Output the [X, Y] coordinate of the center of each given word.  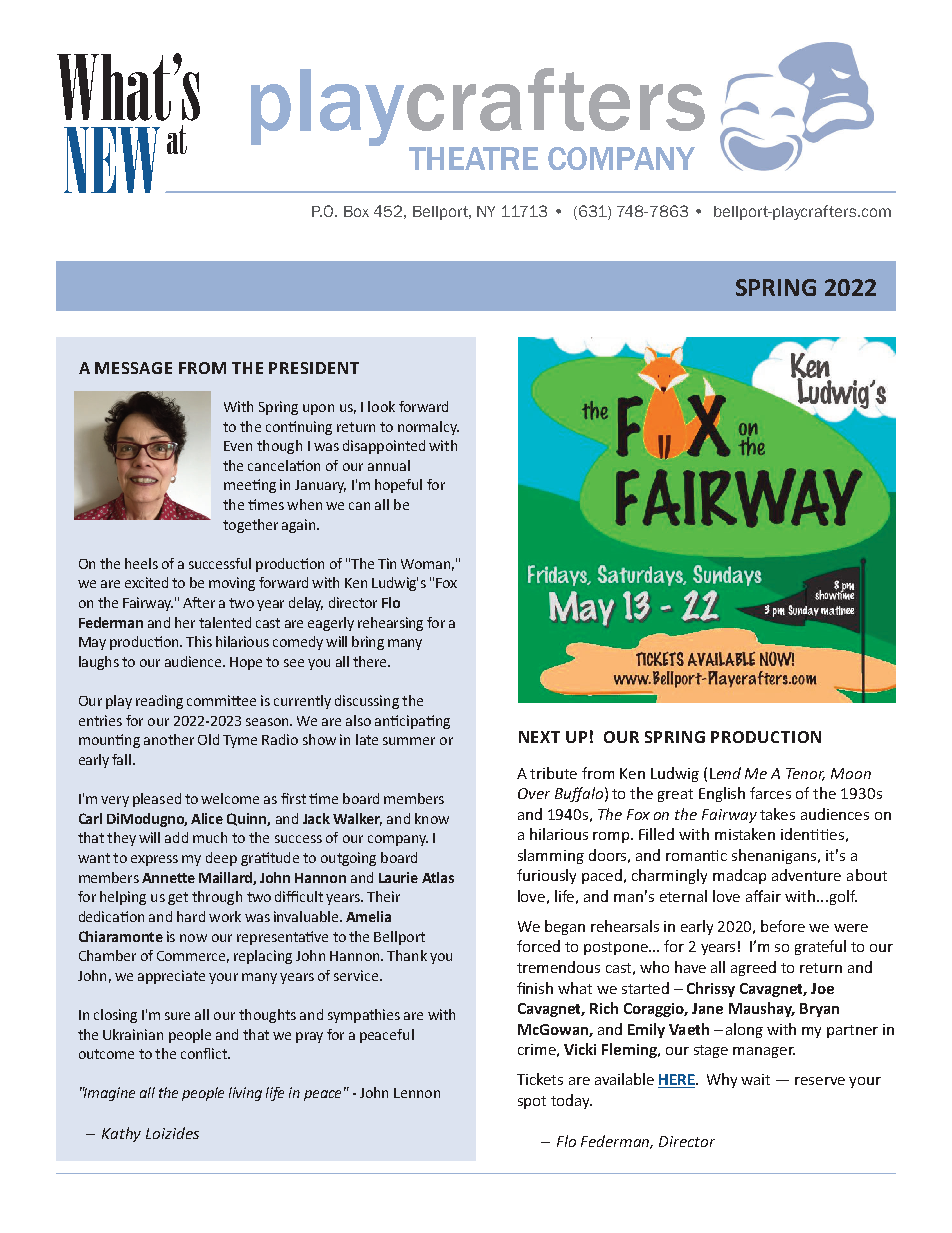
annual [389, 465]
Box [356, 211]
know [432, 818]
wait [755, 1079]
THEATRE [473, 158]
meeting [250, 486]
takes [777, 814]
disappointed [384, 447]
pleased [157, 800]
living [245, 1094]
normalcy [428, 428]
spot [532, 1102]
